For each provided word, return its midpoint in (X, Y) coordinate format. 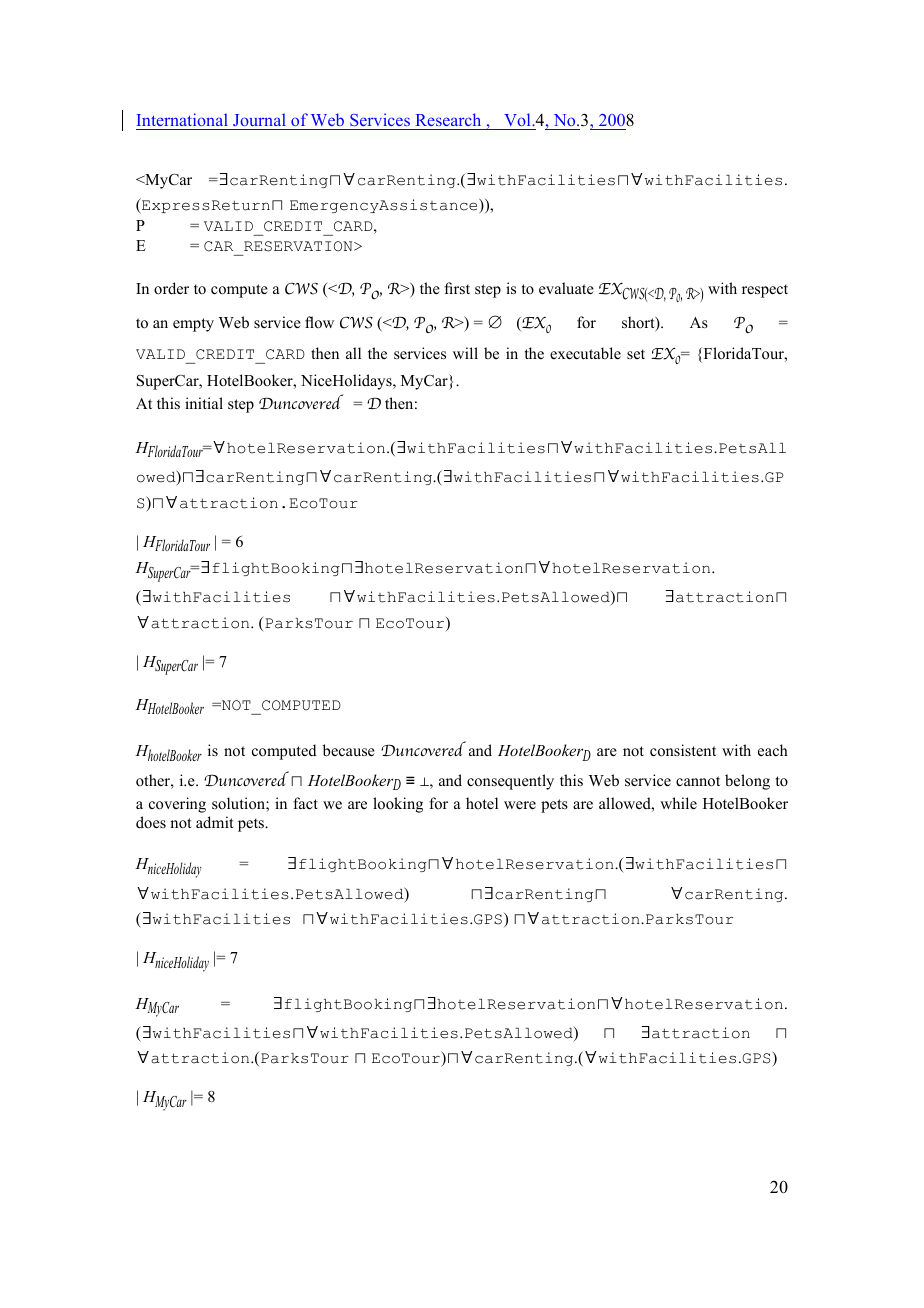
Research (448, 119)
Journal (259, 119)
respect (765, 291)
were (520, 805)
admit (214, 822)
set (636, 354)
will (465, 353)
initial (204, 403)
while (678, 803)
